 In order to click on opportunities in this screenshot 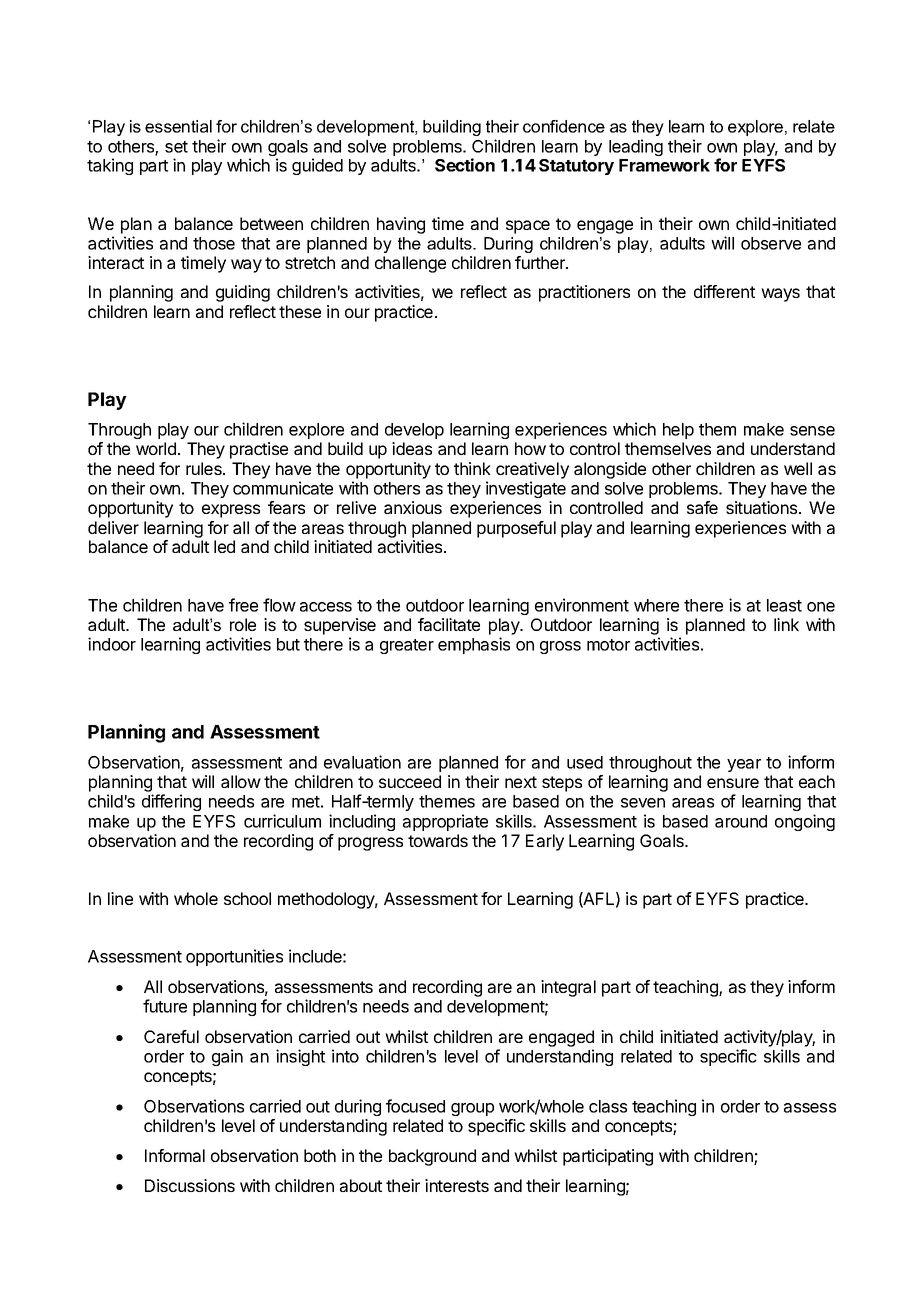, I will do `click(234, 957)`.
